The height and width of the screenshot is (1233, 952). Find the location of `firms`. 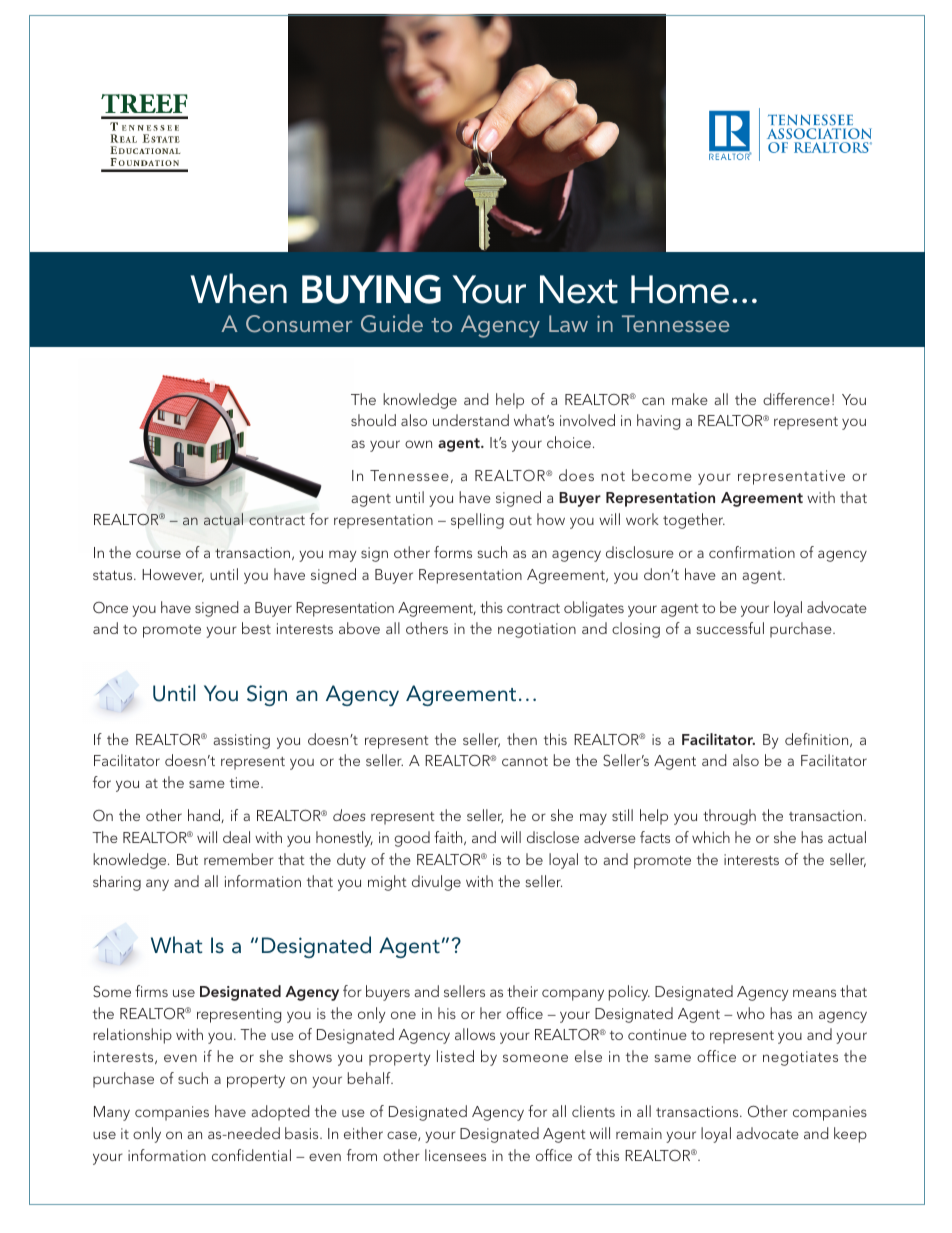

firms is located at coordinates (151, 991).
